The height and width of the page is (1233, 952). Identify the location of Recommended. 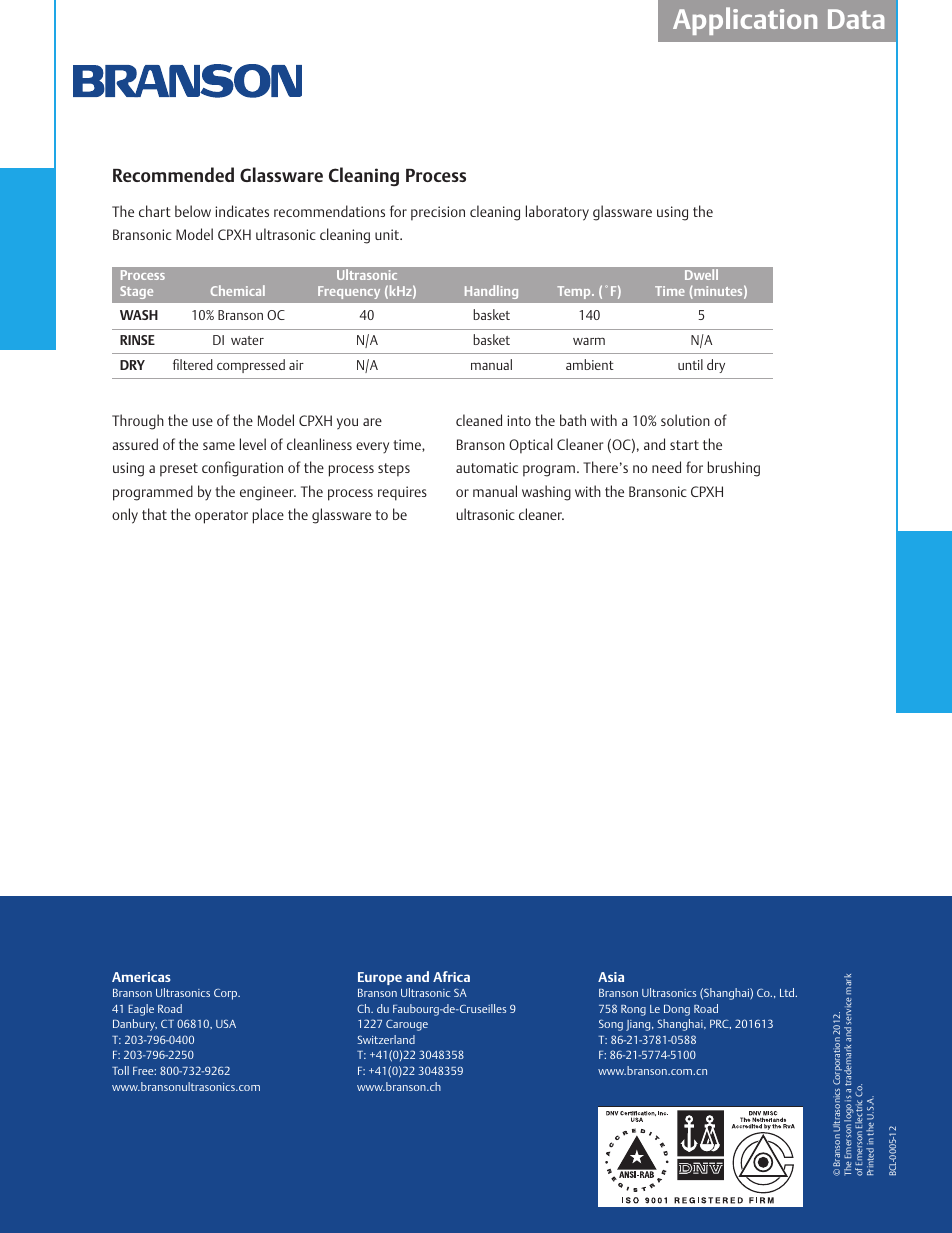
(173, 174).
